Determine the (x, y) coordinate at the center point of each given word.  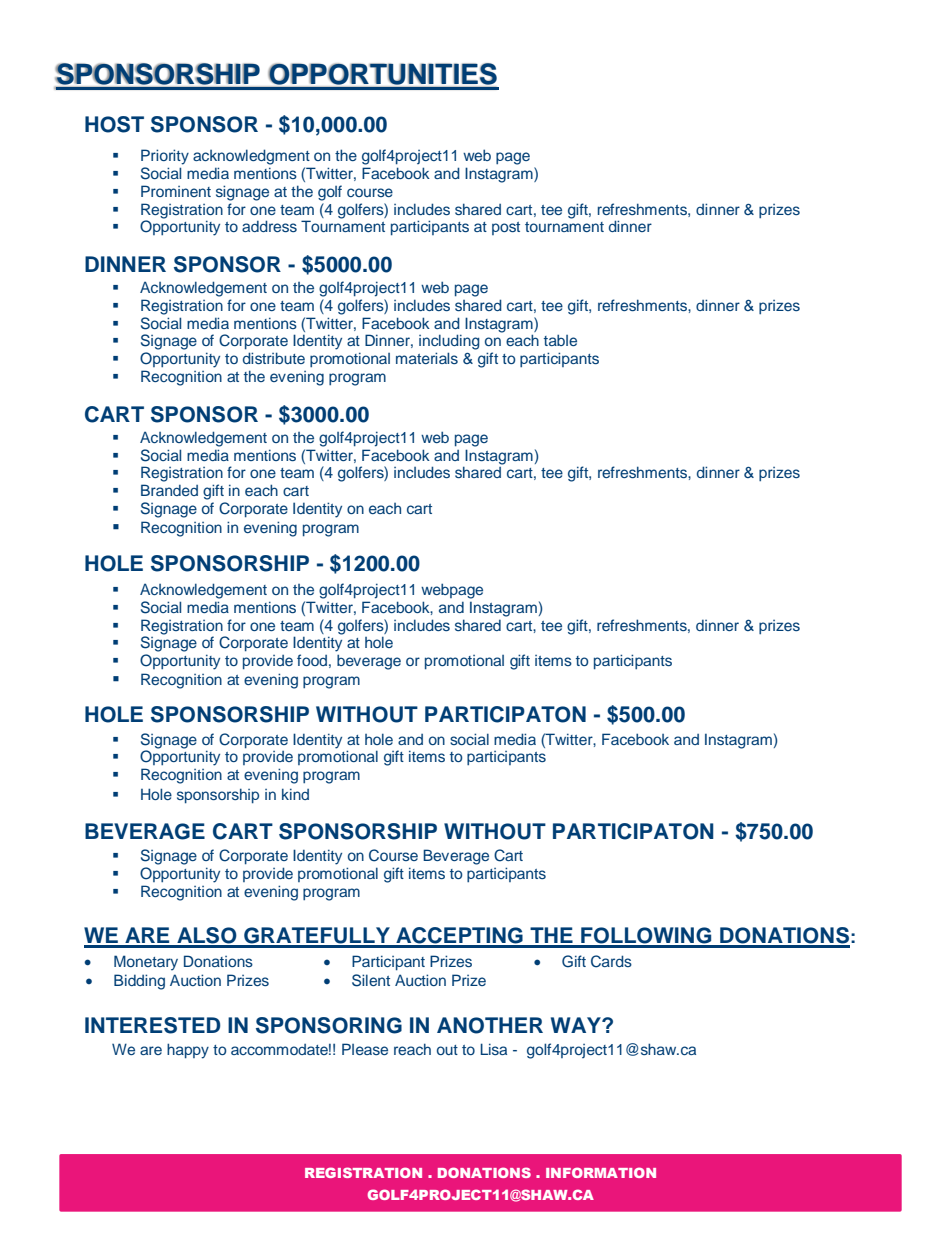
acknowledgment (251, 157)
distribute (274, 358)
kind (295, 794)
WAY (577, 1025)
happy (188, 1051)
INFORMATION (601, 1172)
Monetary (146, 963)
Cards (611, 961)
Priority (165, 157)
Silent (371, 980)
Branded (169, 490)
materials (427, 358)
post (506, 228)
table (560, 340)
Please (365, 1049)
